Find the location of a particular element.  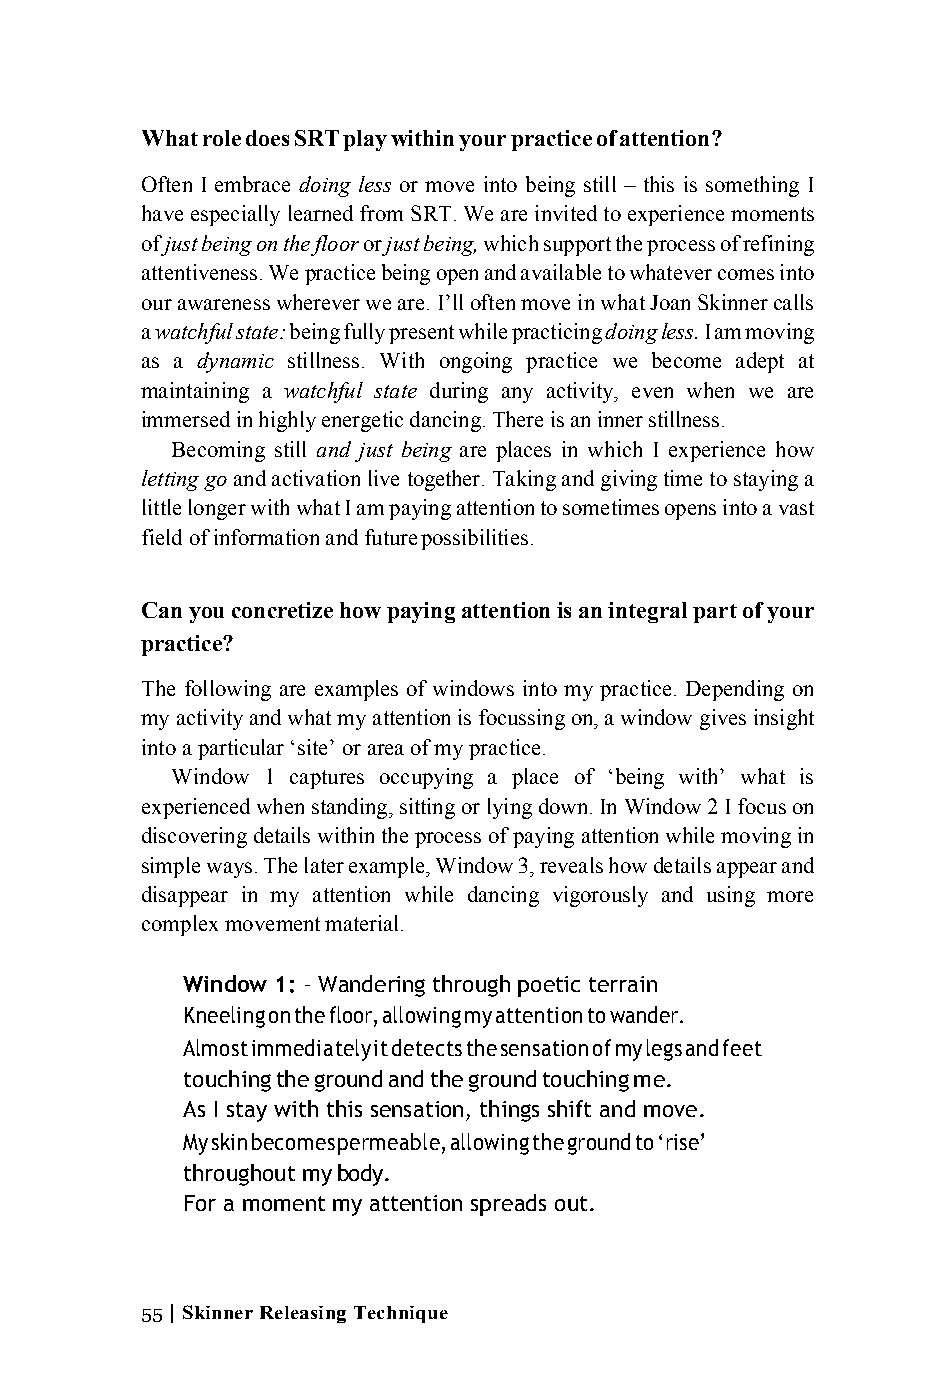

things is located at coordinates (509, 1111).
